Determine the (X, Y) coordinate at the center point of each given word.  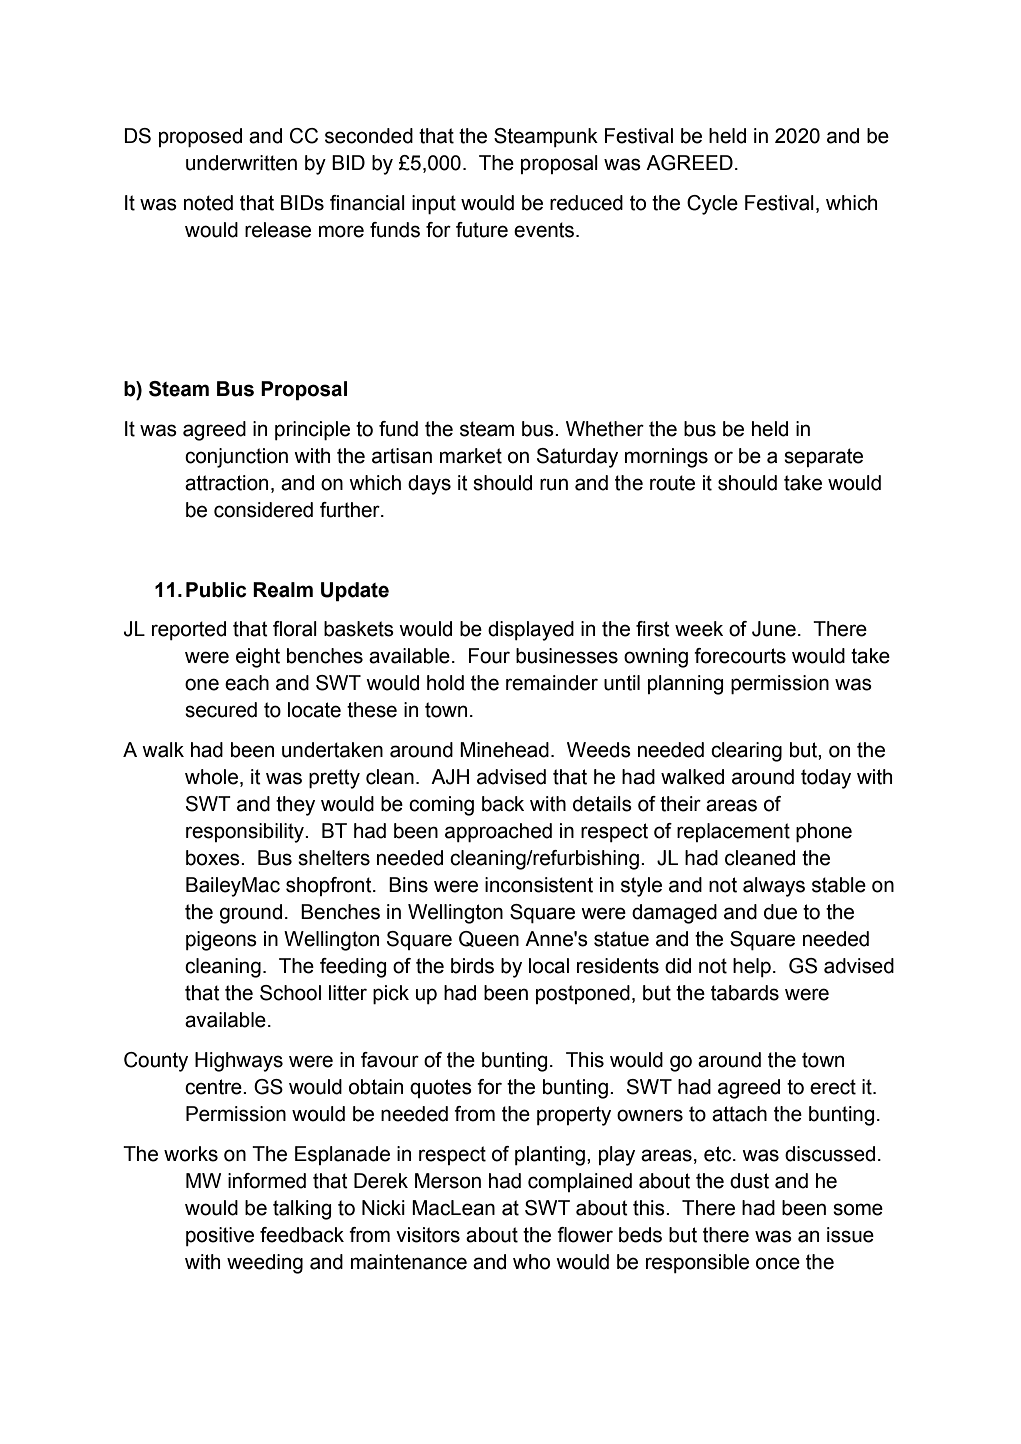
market (471, 456)
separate (823, 457)
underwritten (241, 163)
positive (220, 1236)
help (752, 967)
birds (472, 966)
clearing (746, 752)
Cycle (712, 205)
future (482, 230)
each (247, 683)
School (290, 993)
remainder (552, 683)
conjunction (236, 458)
